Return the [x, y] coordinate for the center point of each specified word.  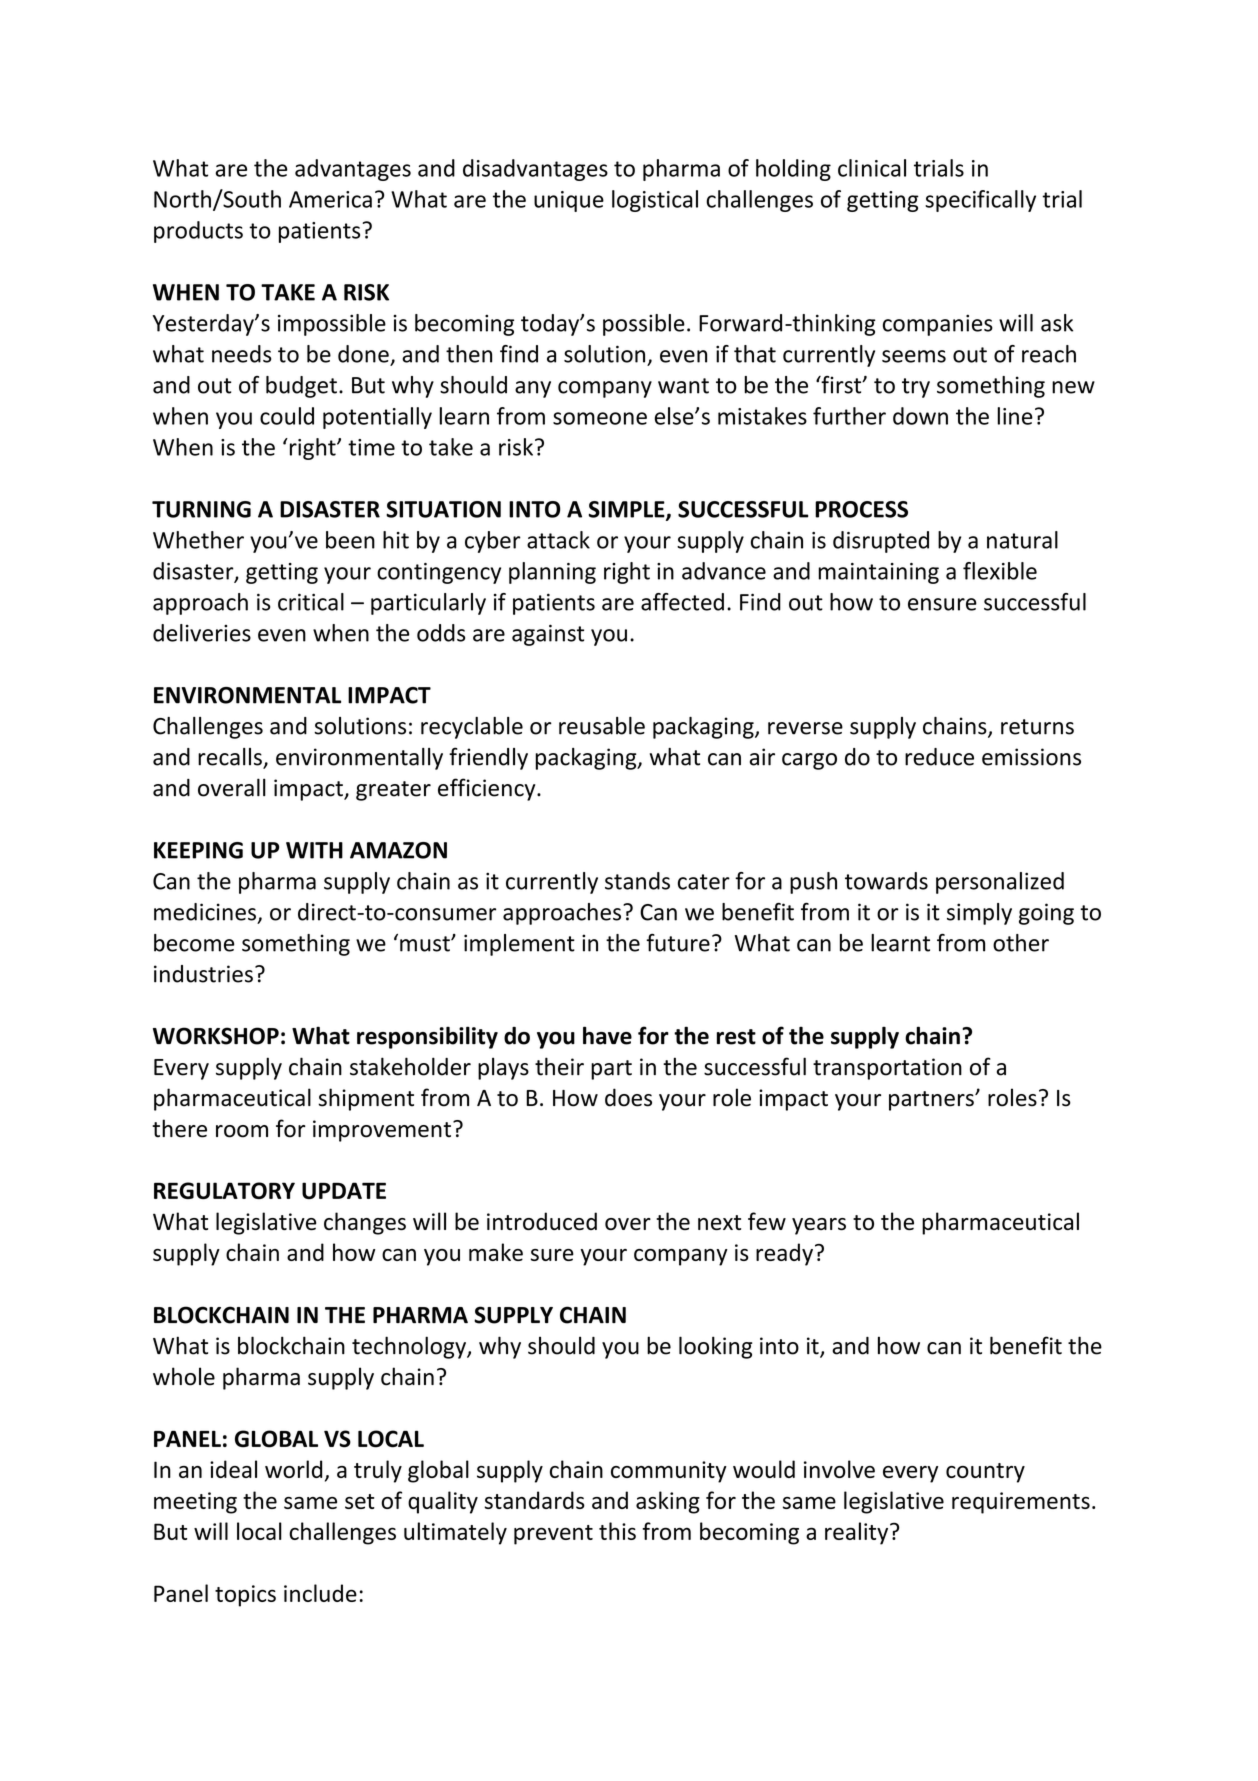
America [330, 199]
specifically [980, 201]
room [242, 1131]
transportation [887, 1069]
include [320, 1593]
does [628, 1097]
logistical [655, 201]
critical [311, 602]
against [548, 635]
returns [1037, 727]
